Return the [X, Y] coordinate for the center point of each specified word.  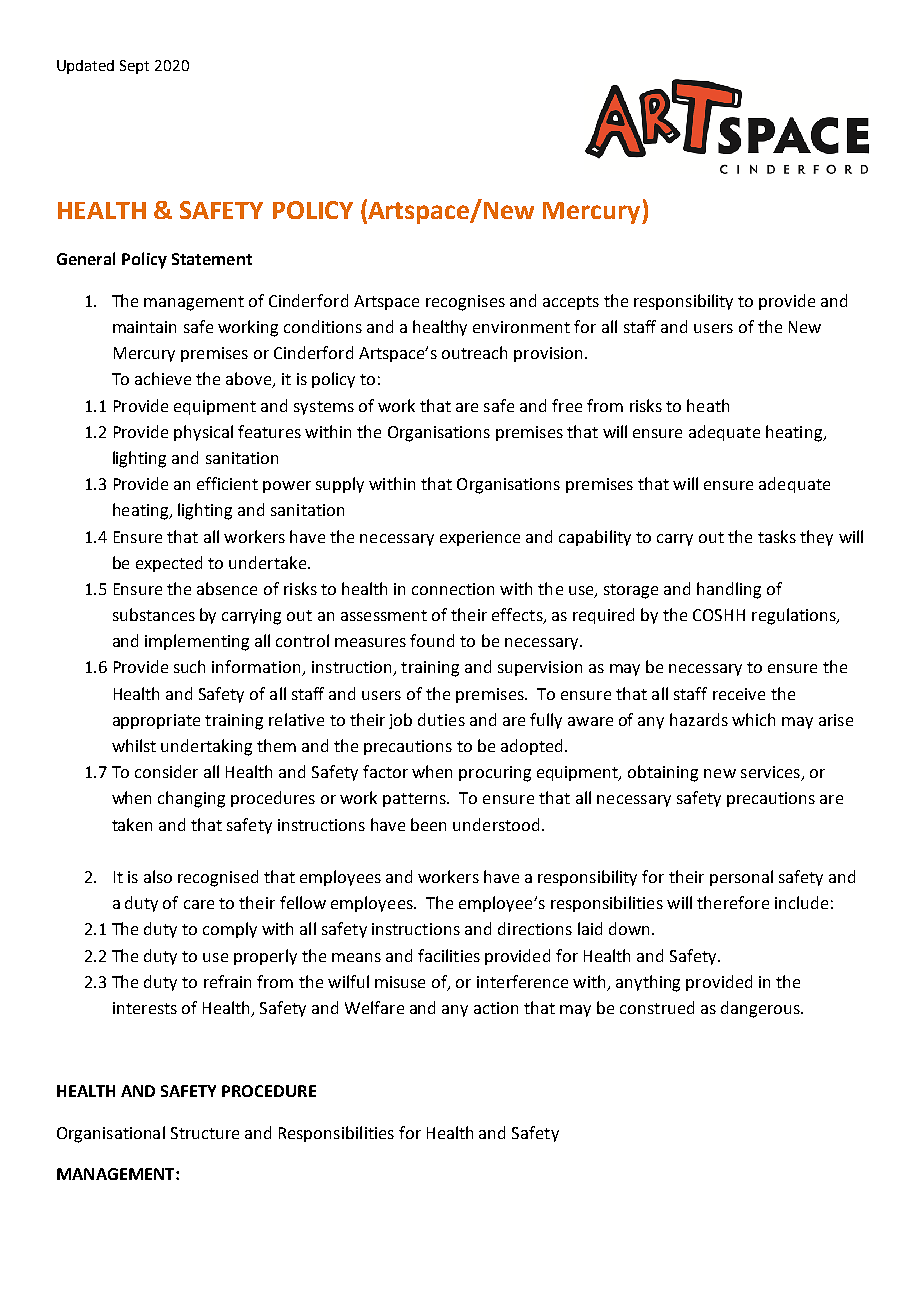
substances [154, 614]
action [496, 1008]
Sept [134, 67]
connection [453, 589]
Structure [205, 1133]
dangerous [761, 1009]
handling [729, 590]
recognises [465, 303]
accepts [571, 303]
